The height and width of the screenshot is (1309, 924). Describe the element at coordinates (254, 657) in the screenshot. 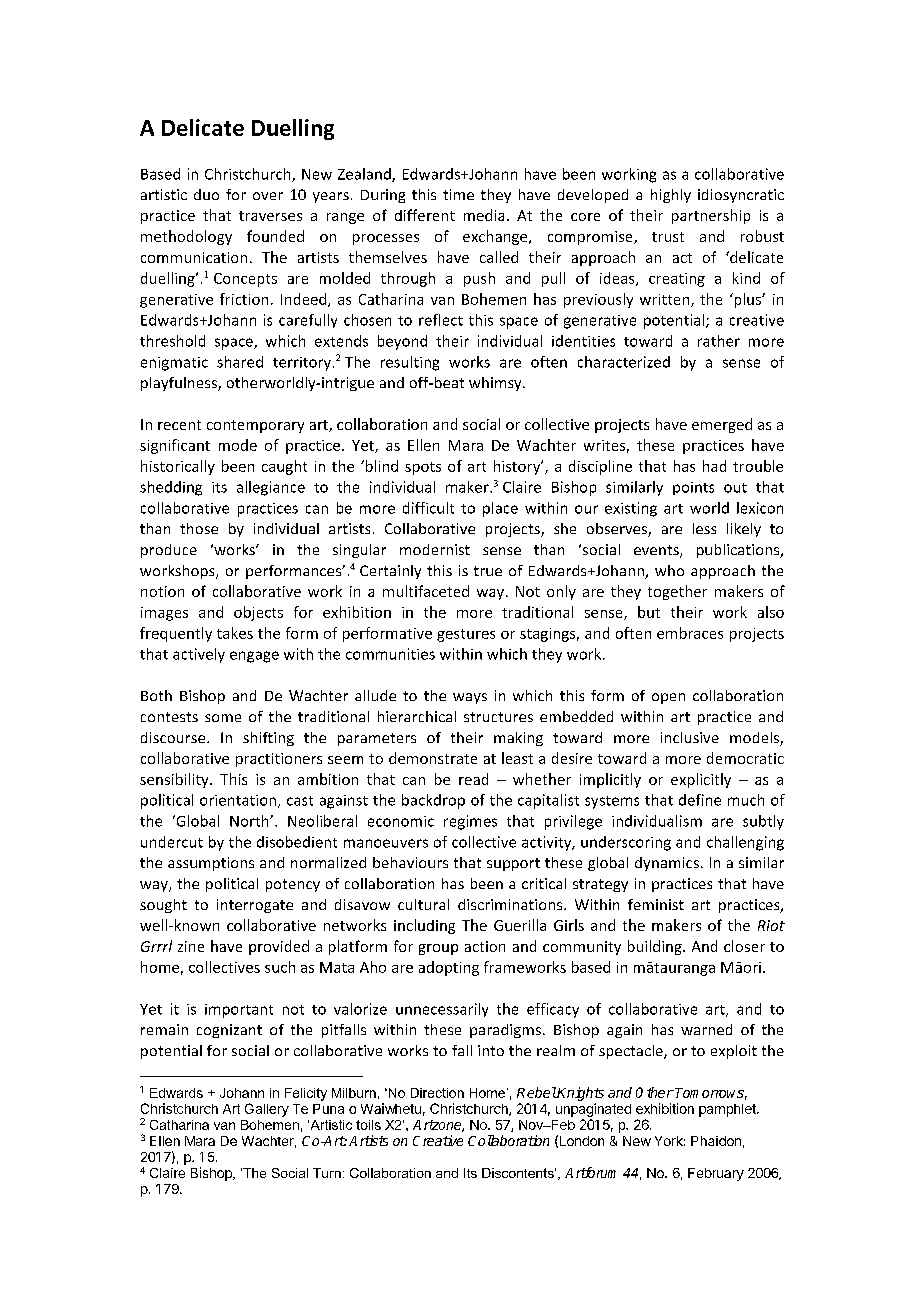

I see `engage` at that location.
